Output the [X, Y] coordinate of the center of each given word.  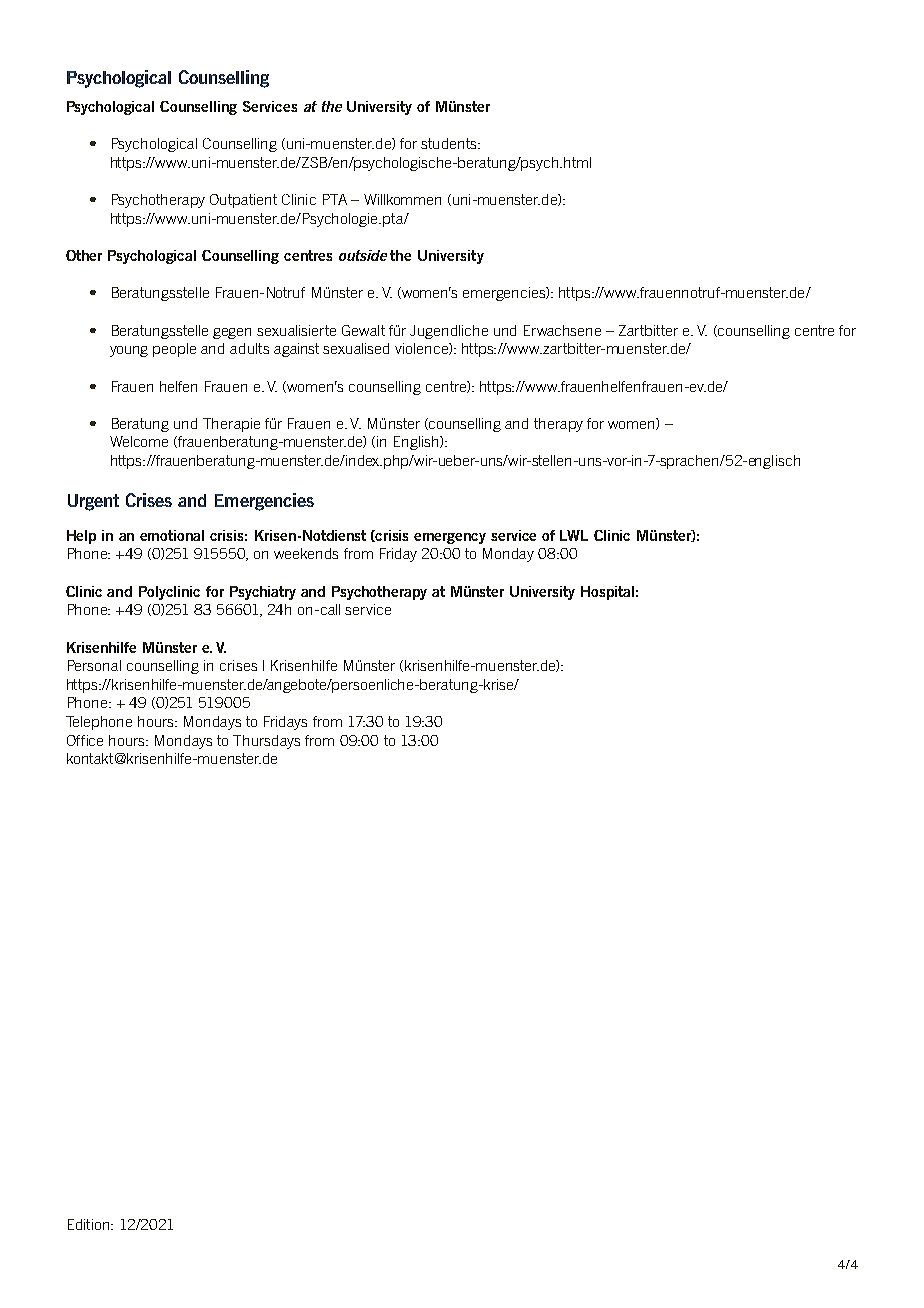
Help [81, 537]
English [417, 443]
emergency [450, 538]
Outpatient [243, 201]
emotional [172, 535]
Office [85, 740]
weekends [306, 553]
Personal [94, 665]
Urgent [93, 502]
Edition [88, 1224]
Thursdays [266, 742]
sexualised [356, 348]
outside [363, 255]
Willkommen [402, 199]
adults [249, 348]
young [129, 351]
